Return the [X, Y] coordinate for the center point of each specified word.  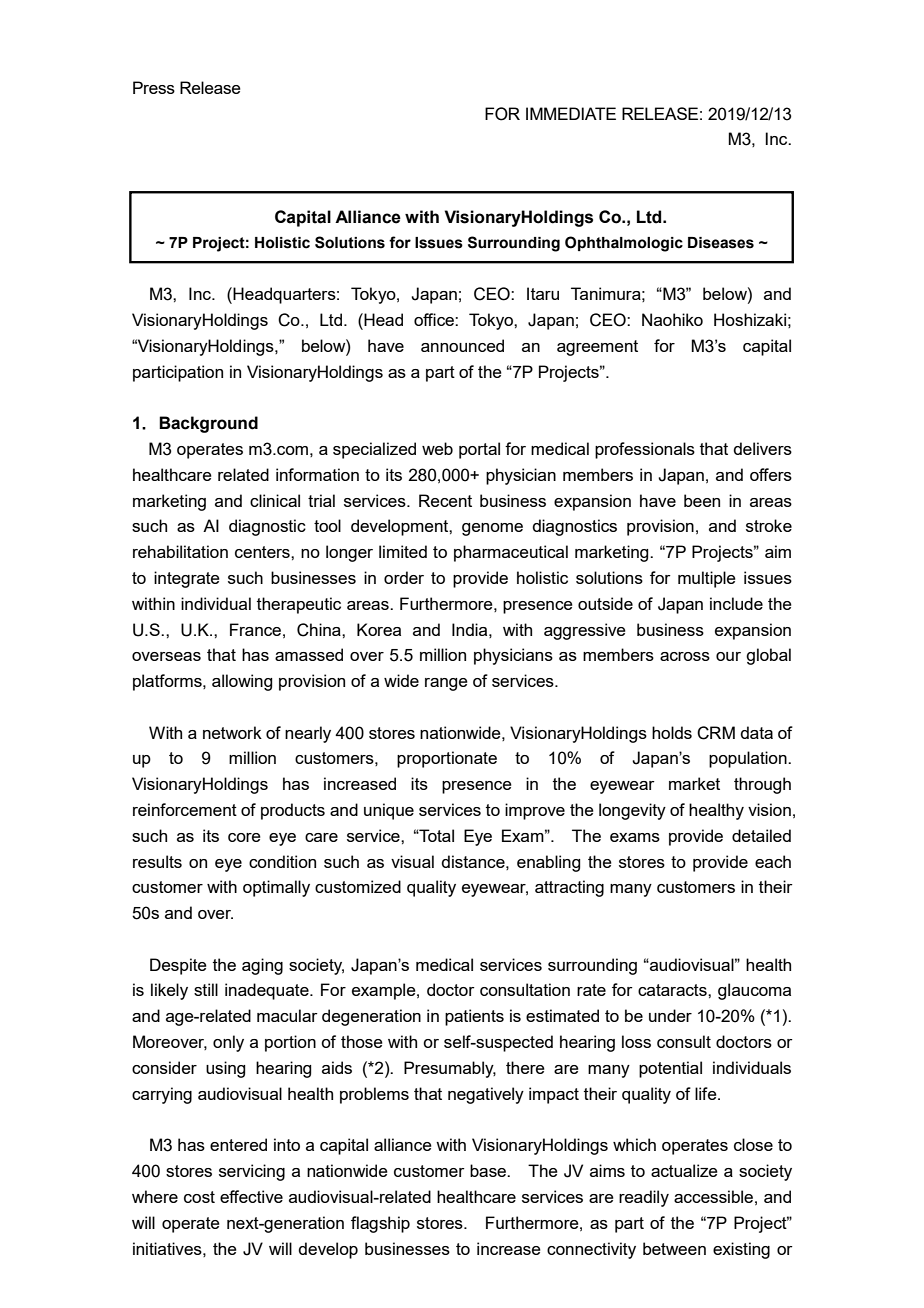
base [489, 1170]
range [446, 684]
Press [154, 87]
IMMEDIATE [571, 113]
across [685, 656]
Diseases [721, 243]
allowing [242, 682]
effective [251, 1196]
